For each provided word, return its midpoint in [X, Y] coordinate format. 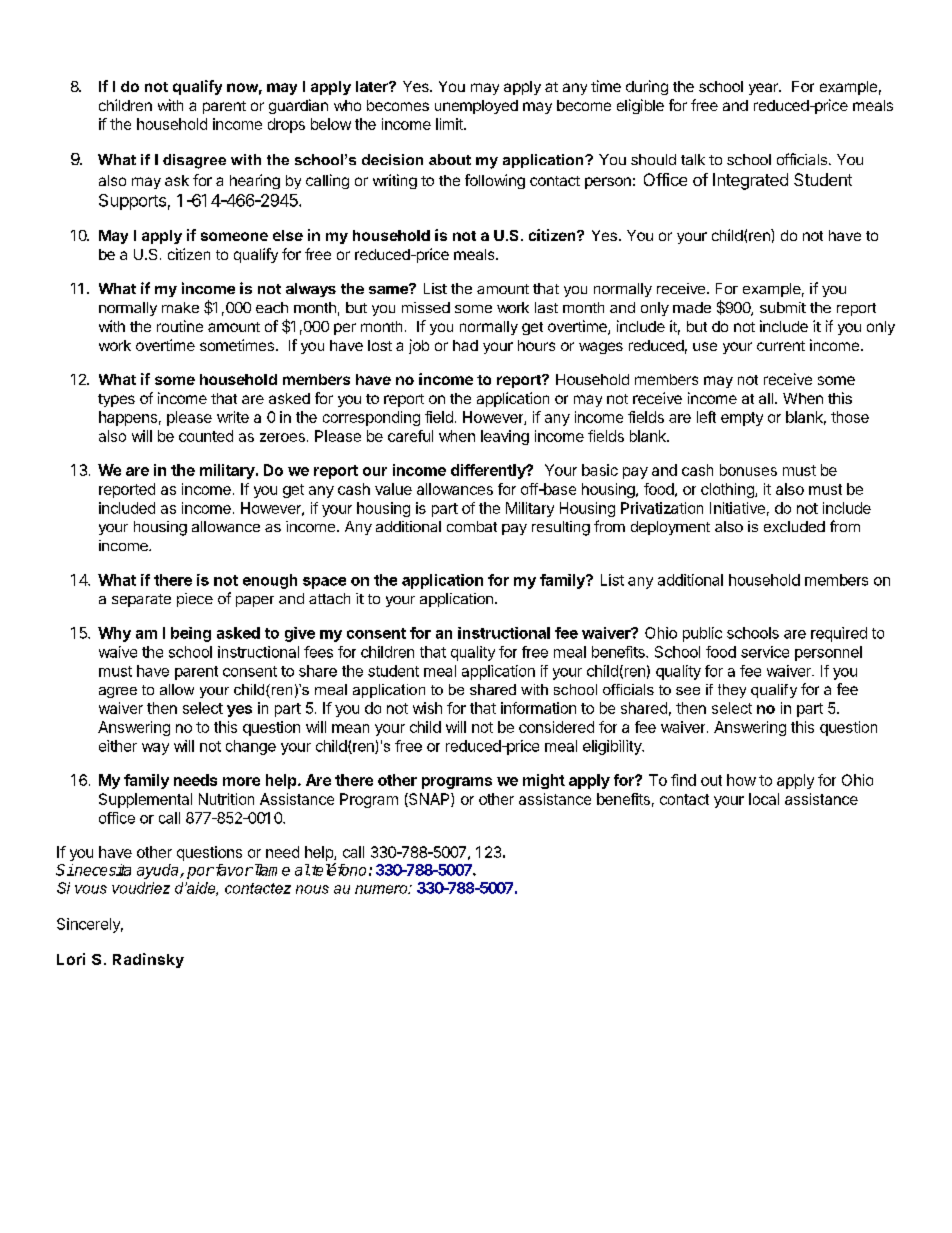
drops [286, 125]
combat [472, 526]
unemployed [476, 107]
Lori [71, 959]
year [764, 89]
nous [312, 889]
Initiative [737, 508]
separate [141, 600]
